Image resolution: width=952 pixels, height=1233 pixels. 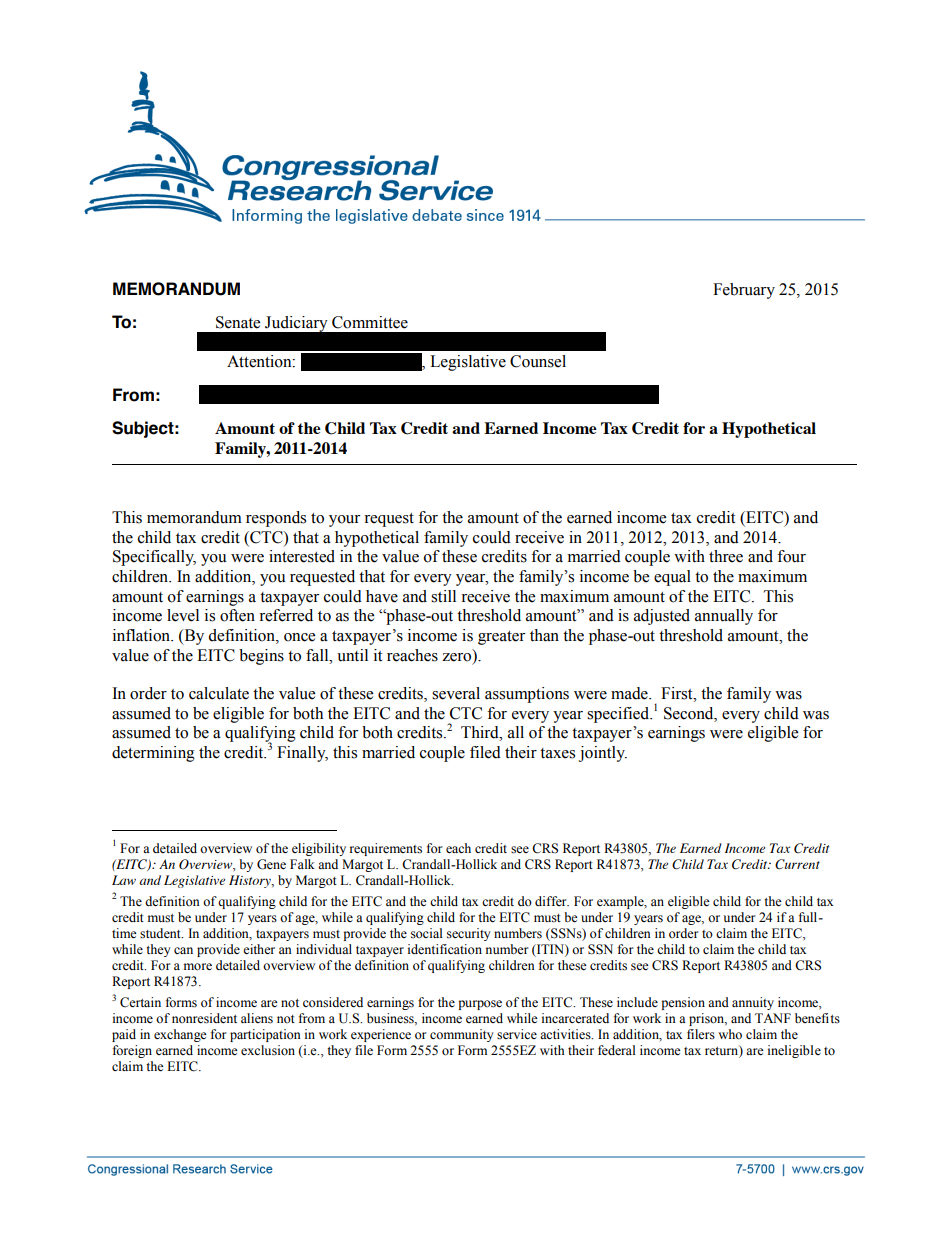 What do you see at coordinates (204, 1018) in the screenshot?
I see `nonresident` at bounding box center [204, 1018].
